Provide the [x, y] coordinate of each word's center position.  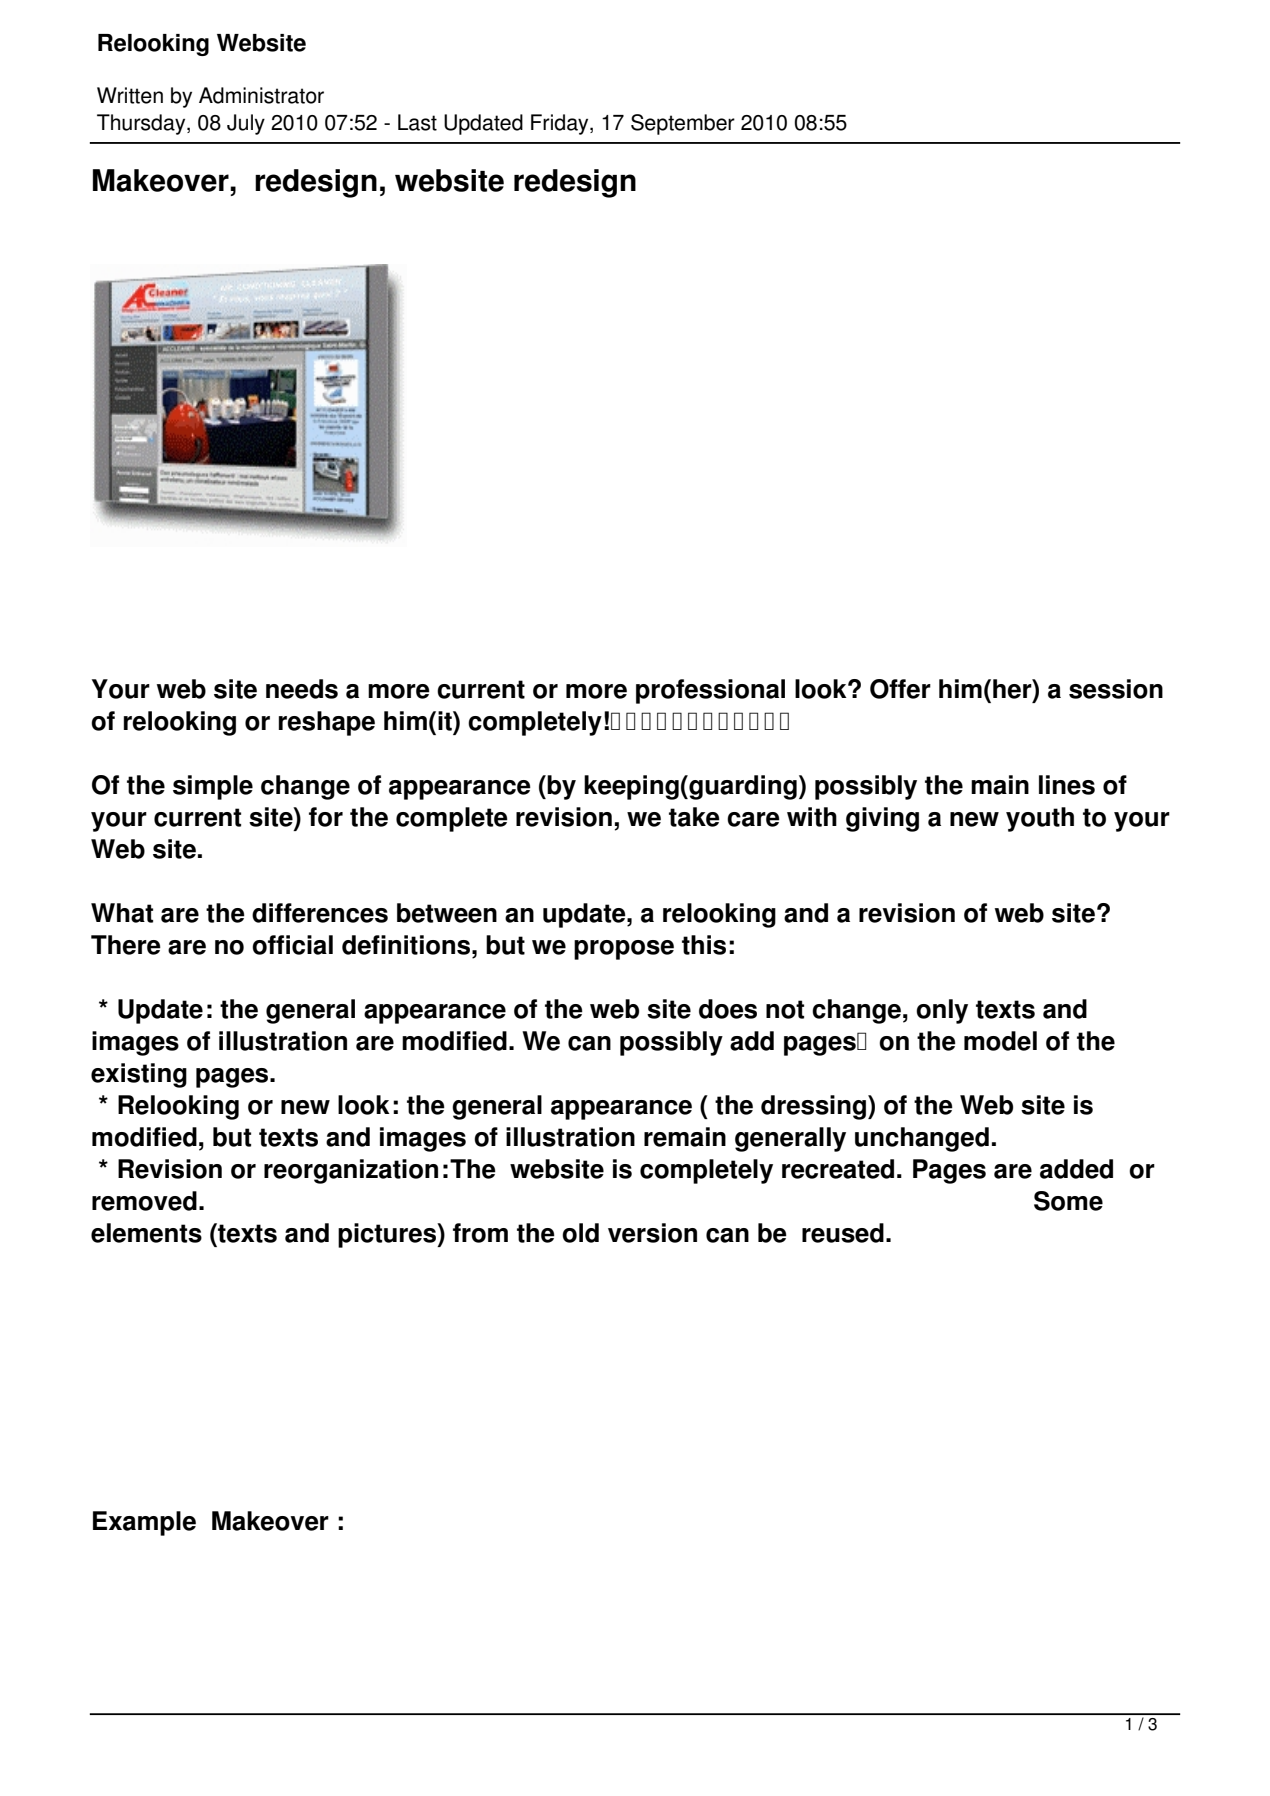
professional [710, 691]
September [683, 124]
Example [144, 1523]
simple [213, 787]
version [652, 1233]
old [580, 1233]
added [1076, 1169]
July [246, 124]
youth [1040, 819]
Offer [900, 689]
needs [302, 689]
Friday [561, 124]
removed [144, 1201]
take [694, 817]
